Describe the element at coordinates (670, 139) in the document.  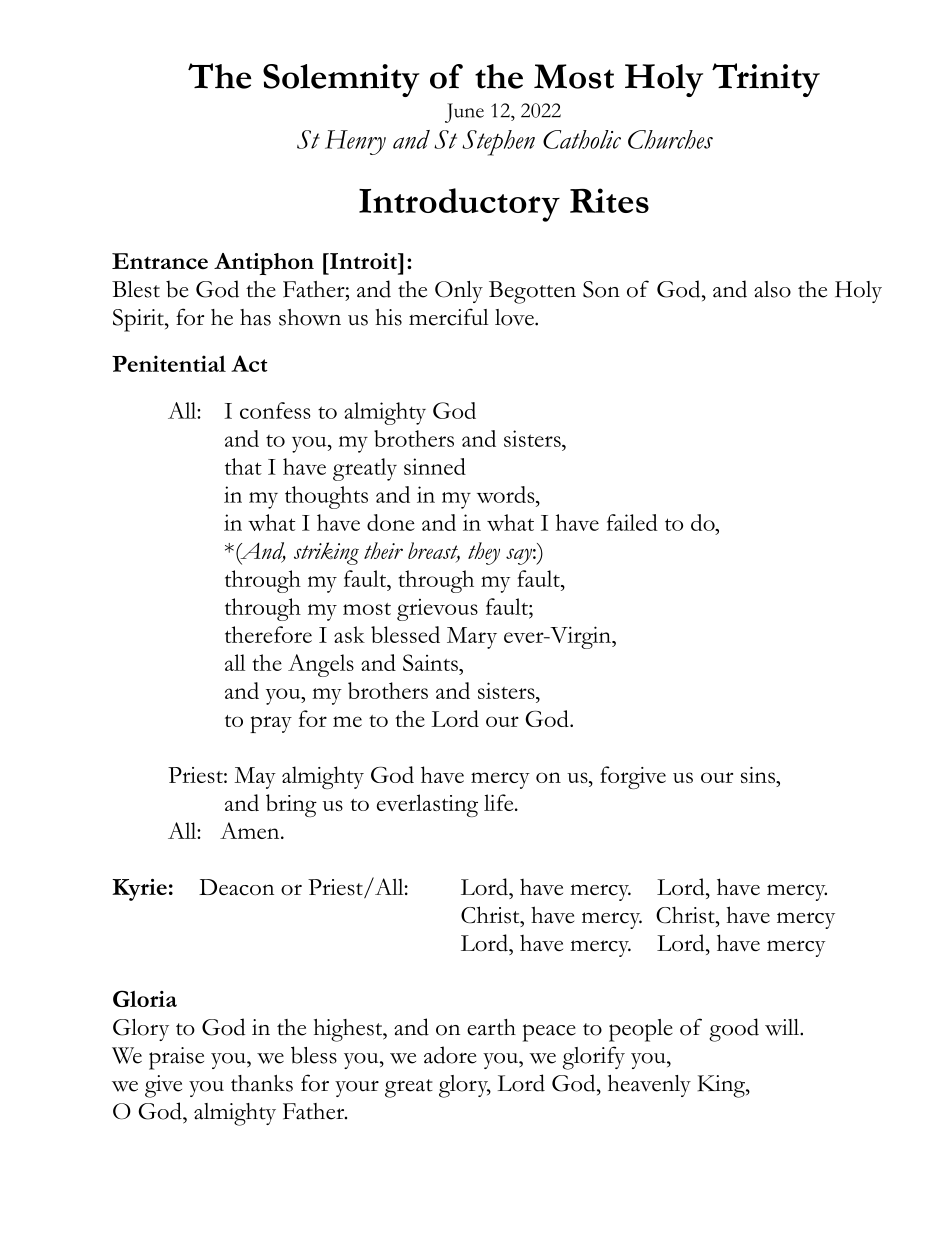
I see `Churches` at that location.
